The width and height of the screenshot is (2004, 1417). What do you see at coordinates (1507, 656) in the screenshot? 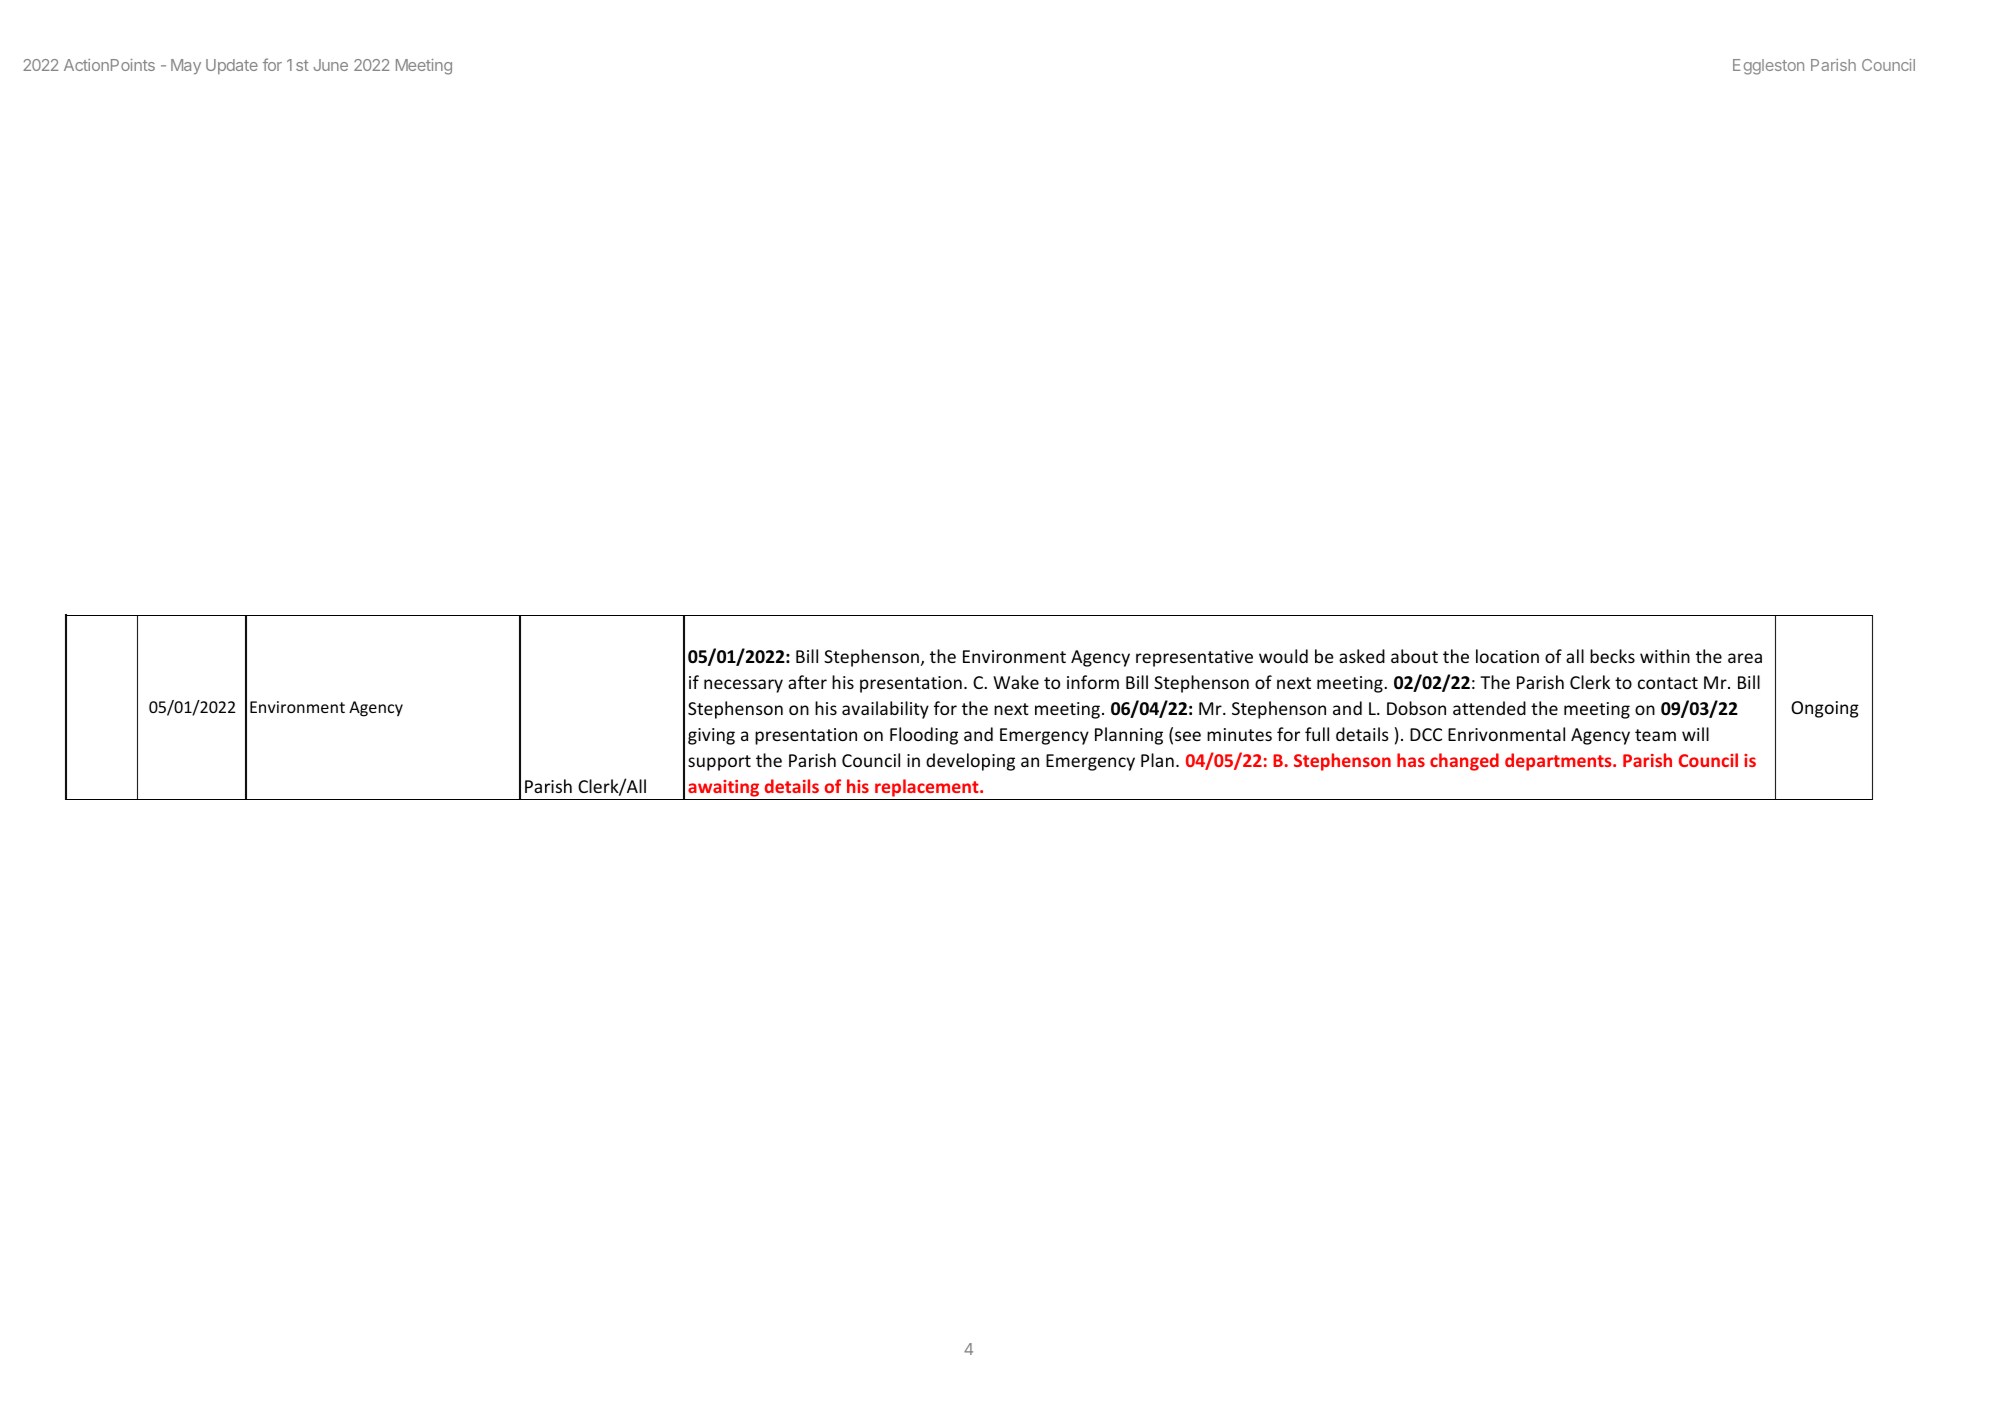
I see `location` at bounding box center [1507, 656].
